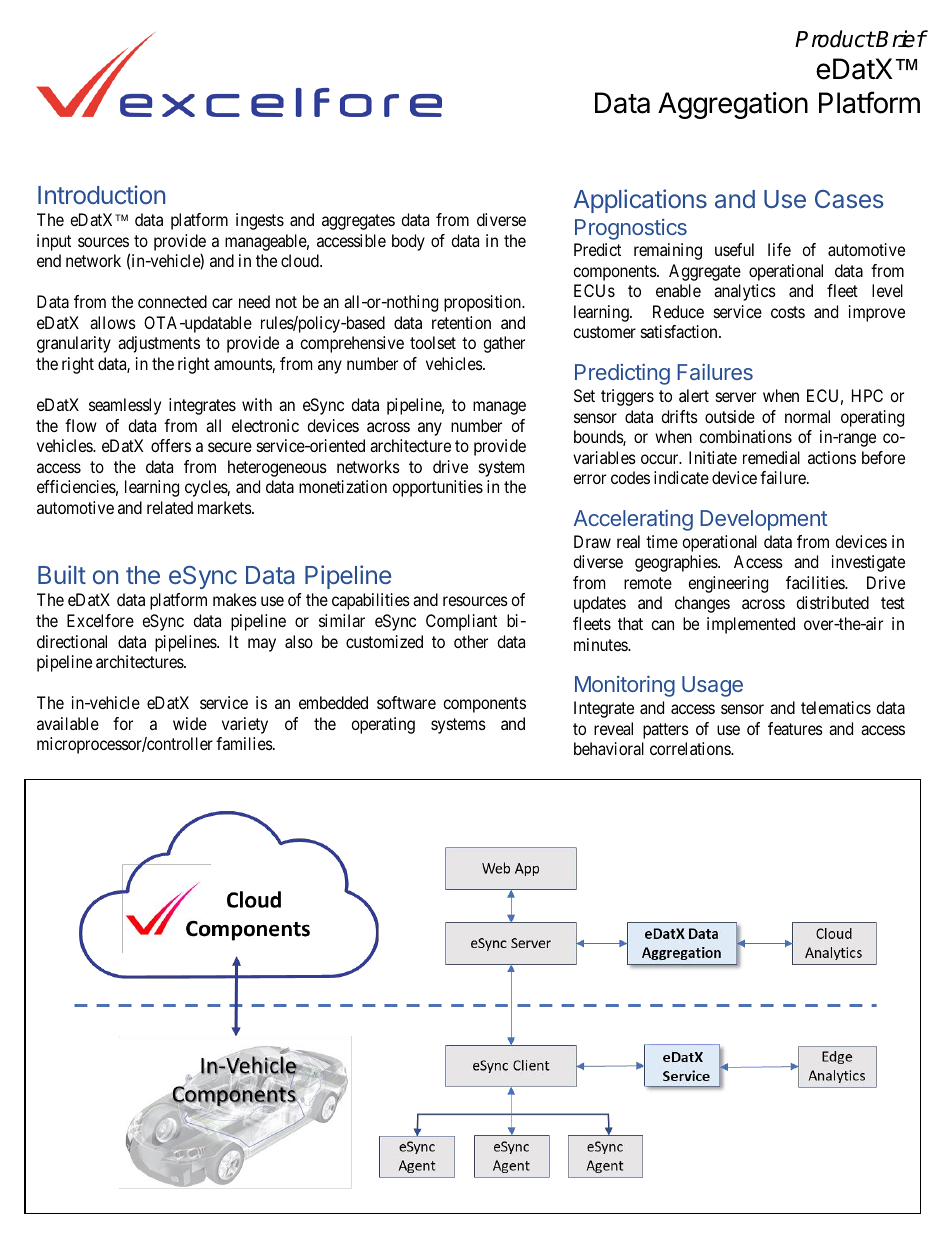 This screenshot has width=952, height=1233. What do you see at coordinates (101, 194) in the screenshot?
I see `Introduction` at bounding box center [101, 194].
